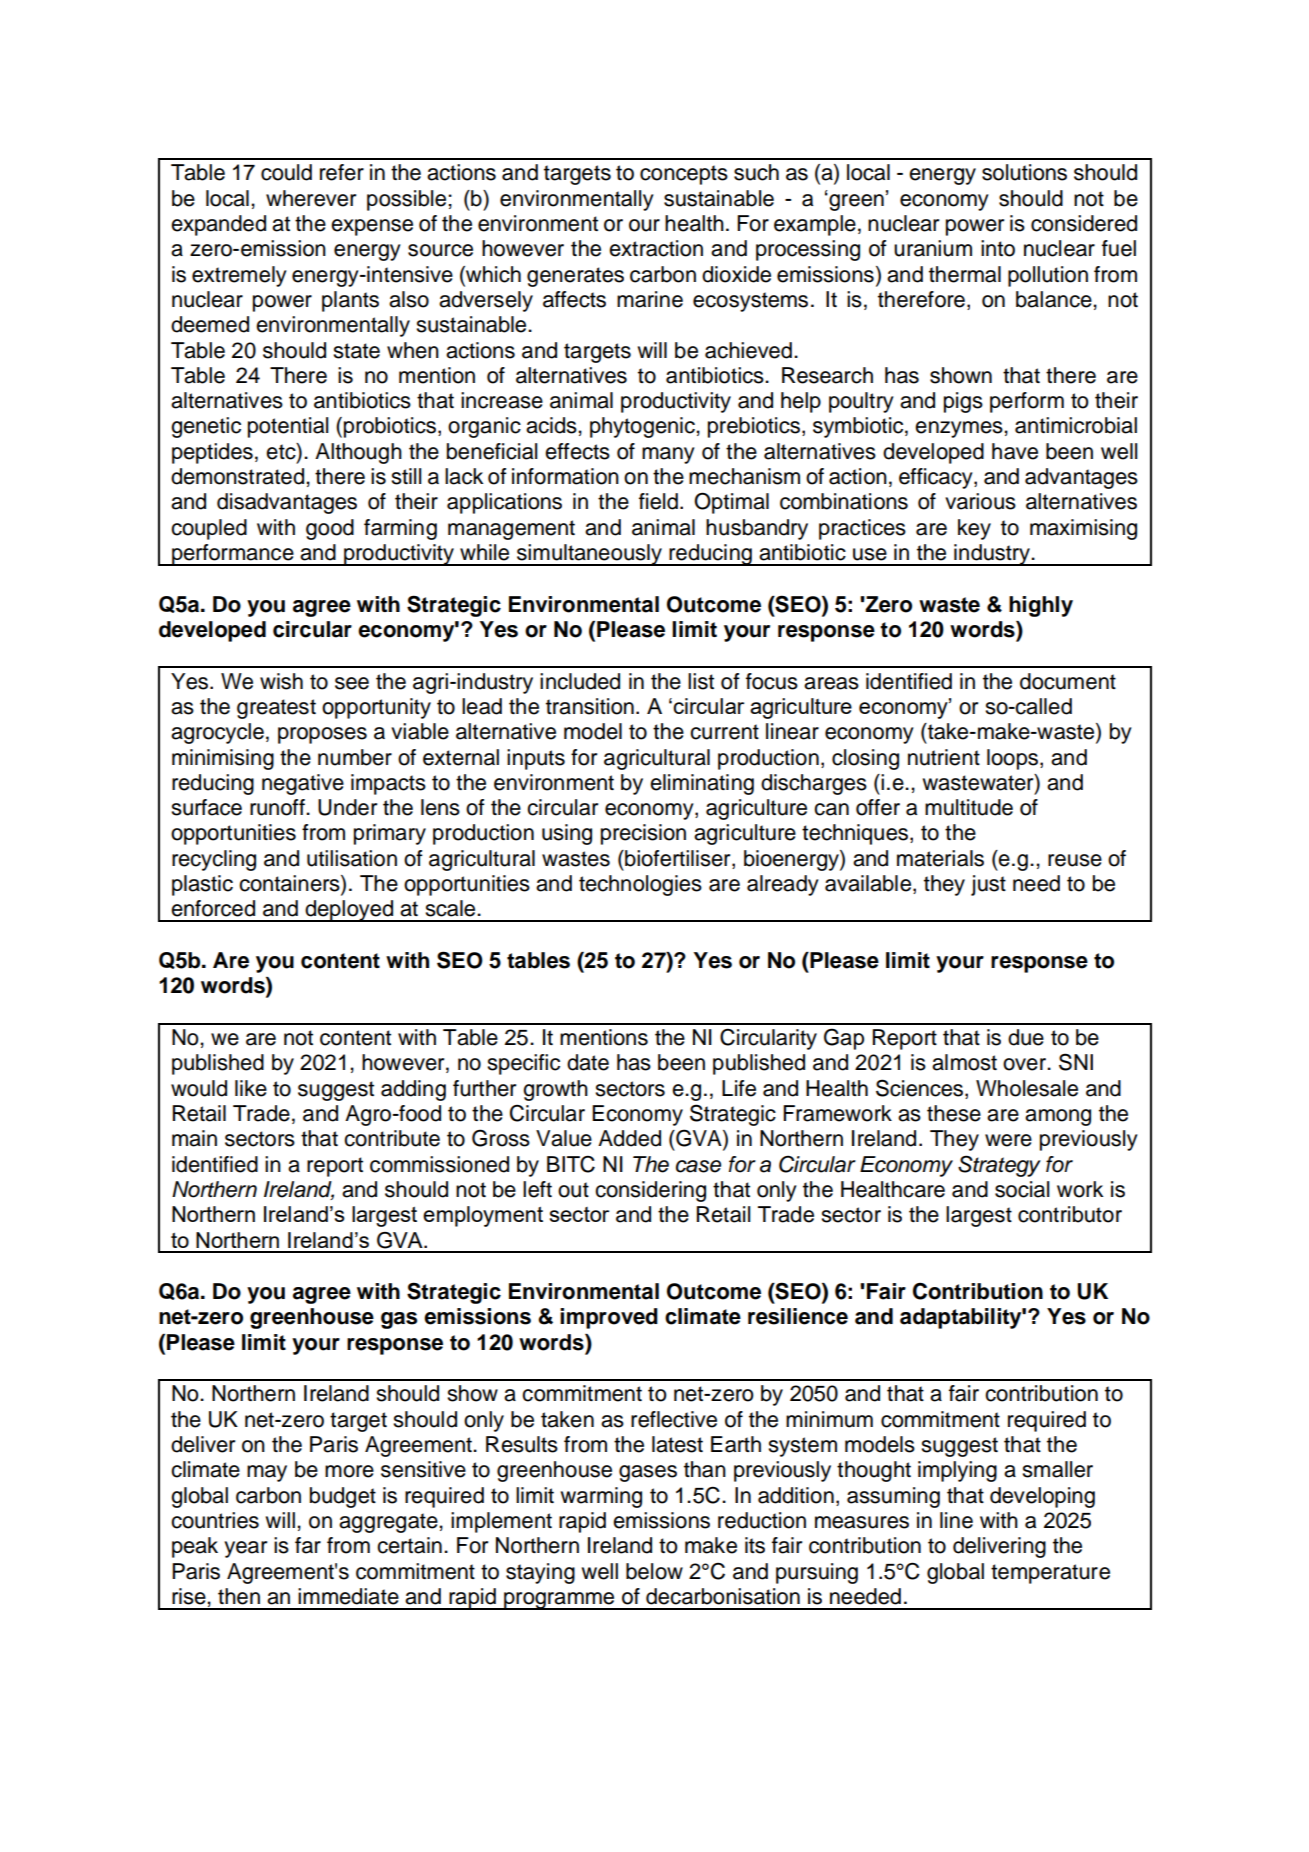  Describe the element at coordinates (629, 1138) in the screenshot. I see `Added` at that location.
